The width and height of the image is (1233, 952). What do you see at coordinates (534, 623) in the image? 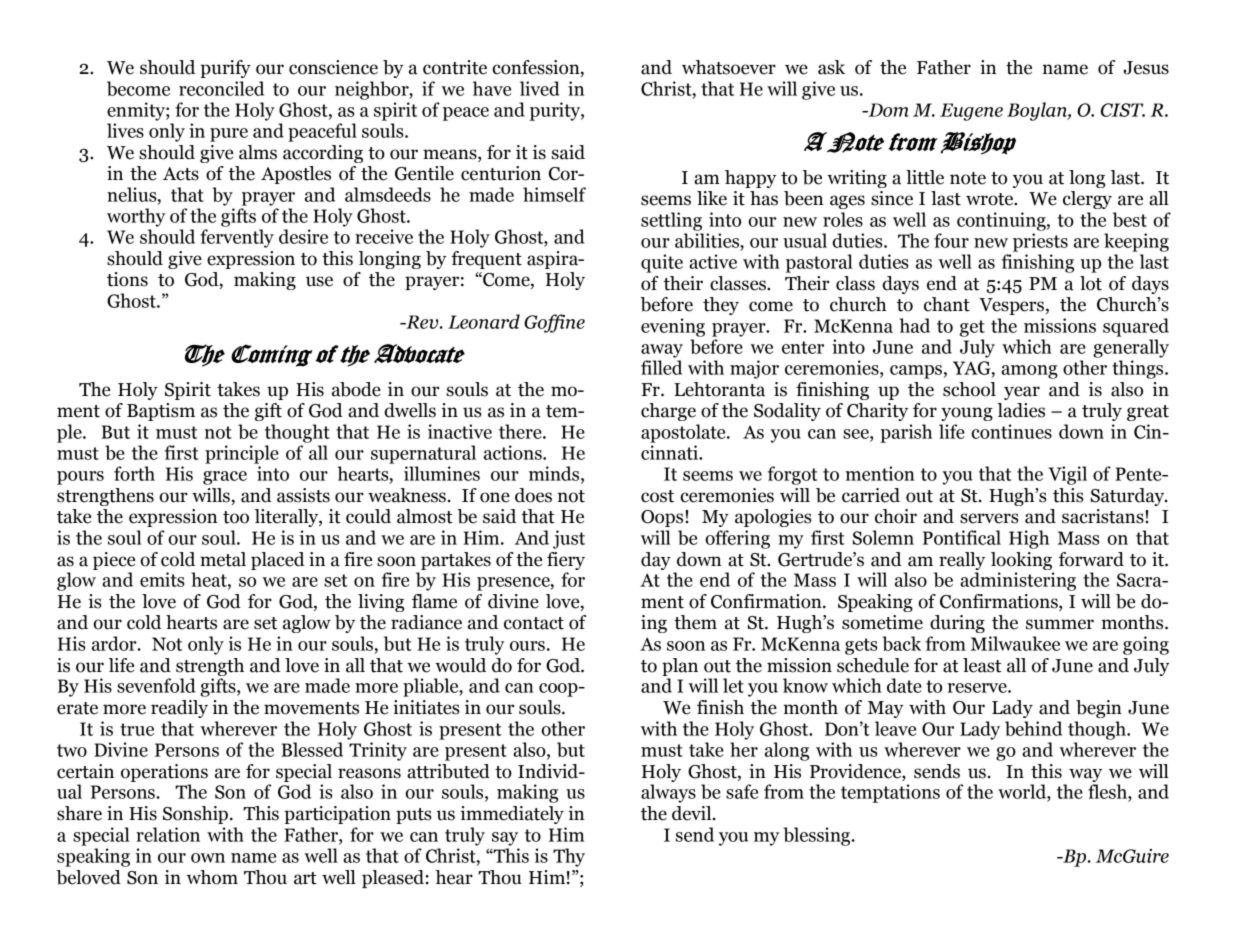
I see `contact` at bounding box center [534, 623].
